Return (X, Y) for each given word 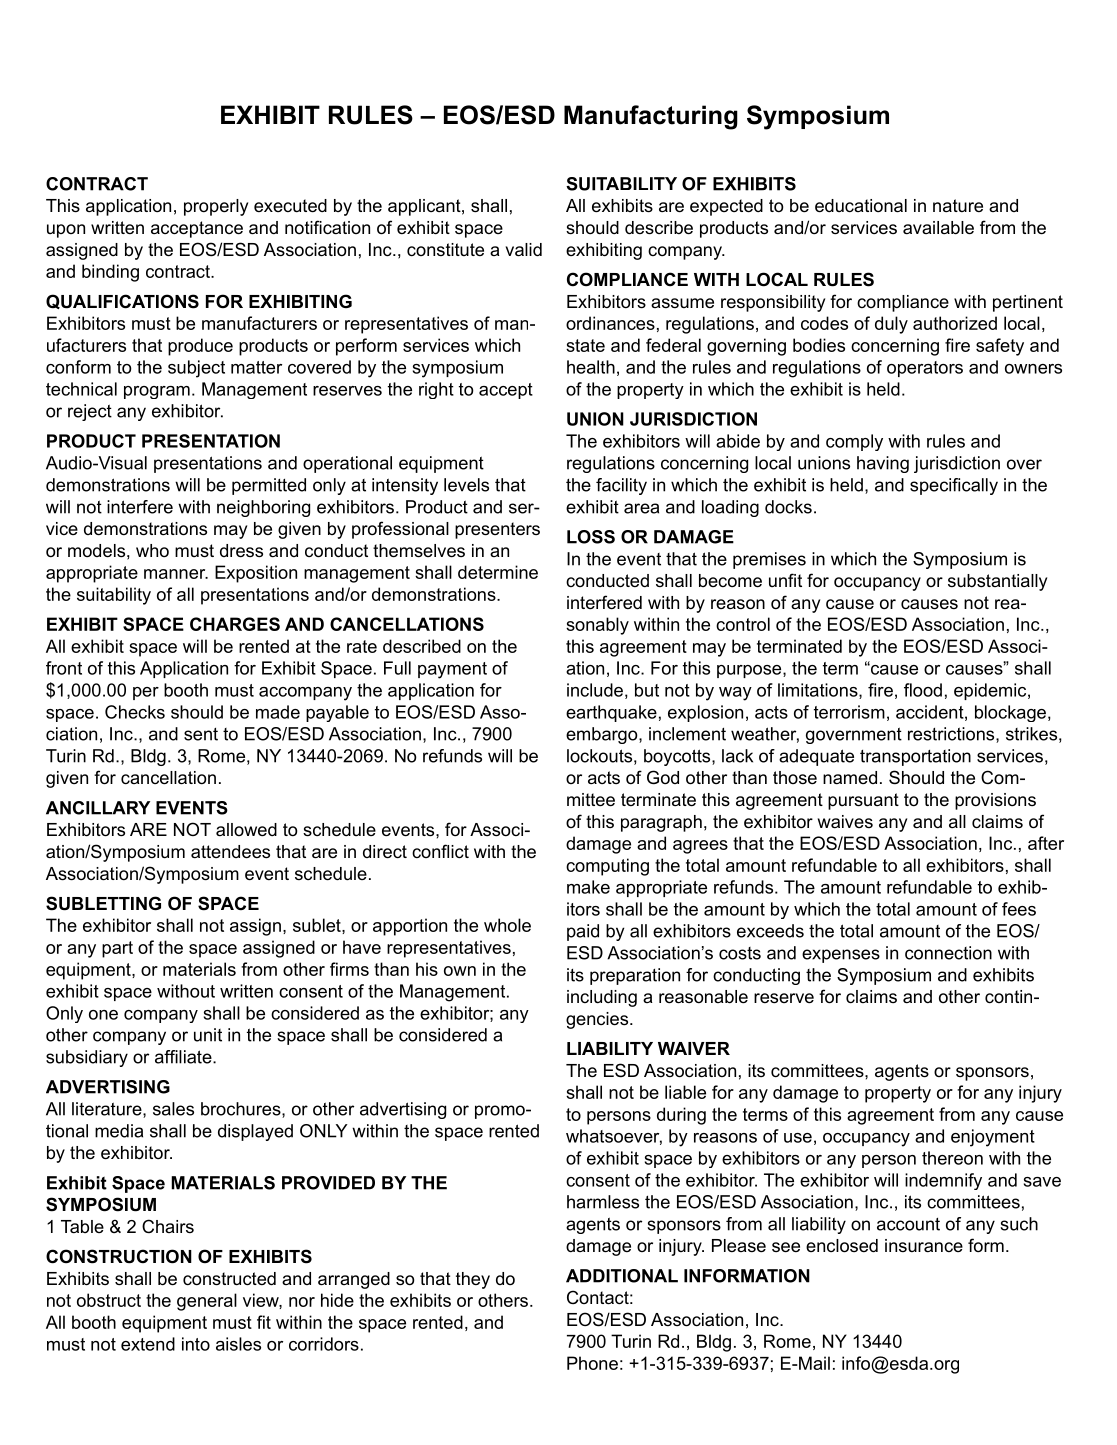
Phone (592, 1363)
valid (523, 250)
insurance (924, 1245)
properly (216, 207)
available (938, 228)
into (196, 1344)
